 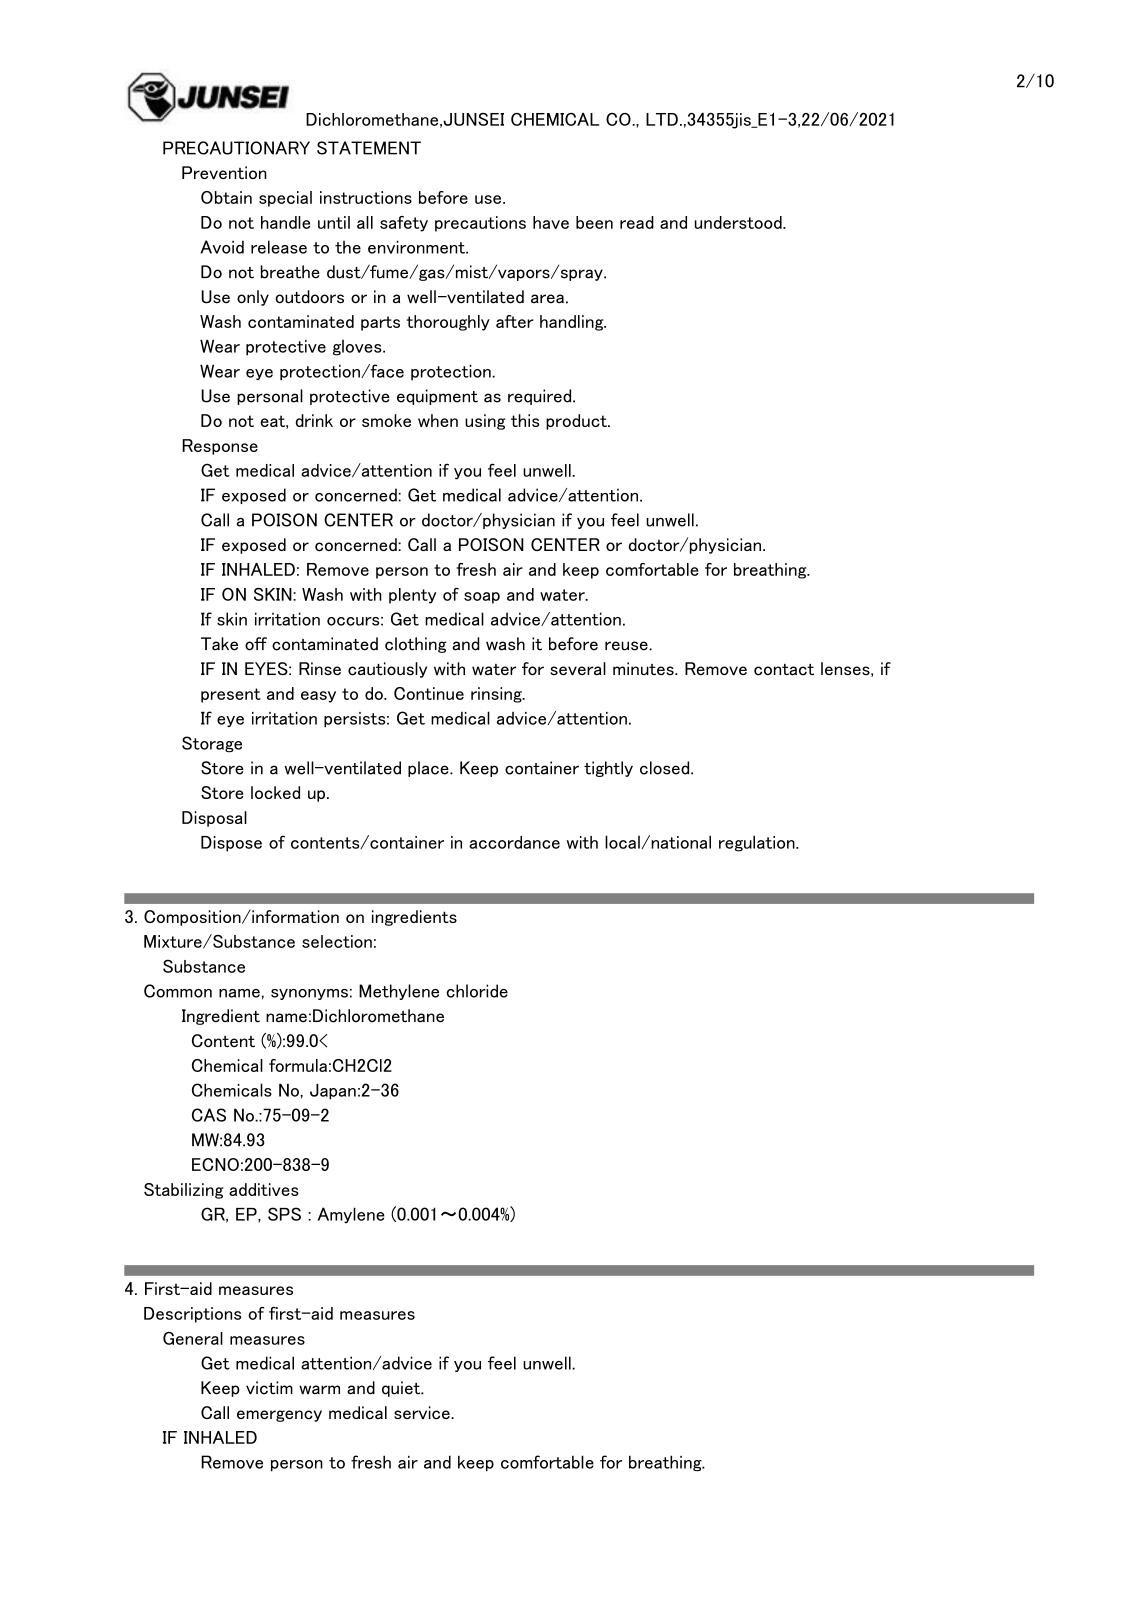 What do you see at coordinates (577, 422) in the document?
I see `product` at bounding box center [577, 422].
